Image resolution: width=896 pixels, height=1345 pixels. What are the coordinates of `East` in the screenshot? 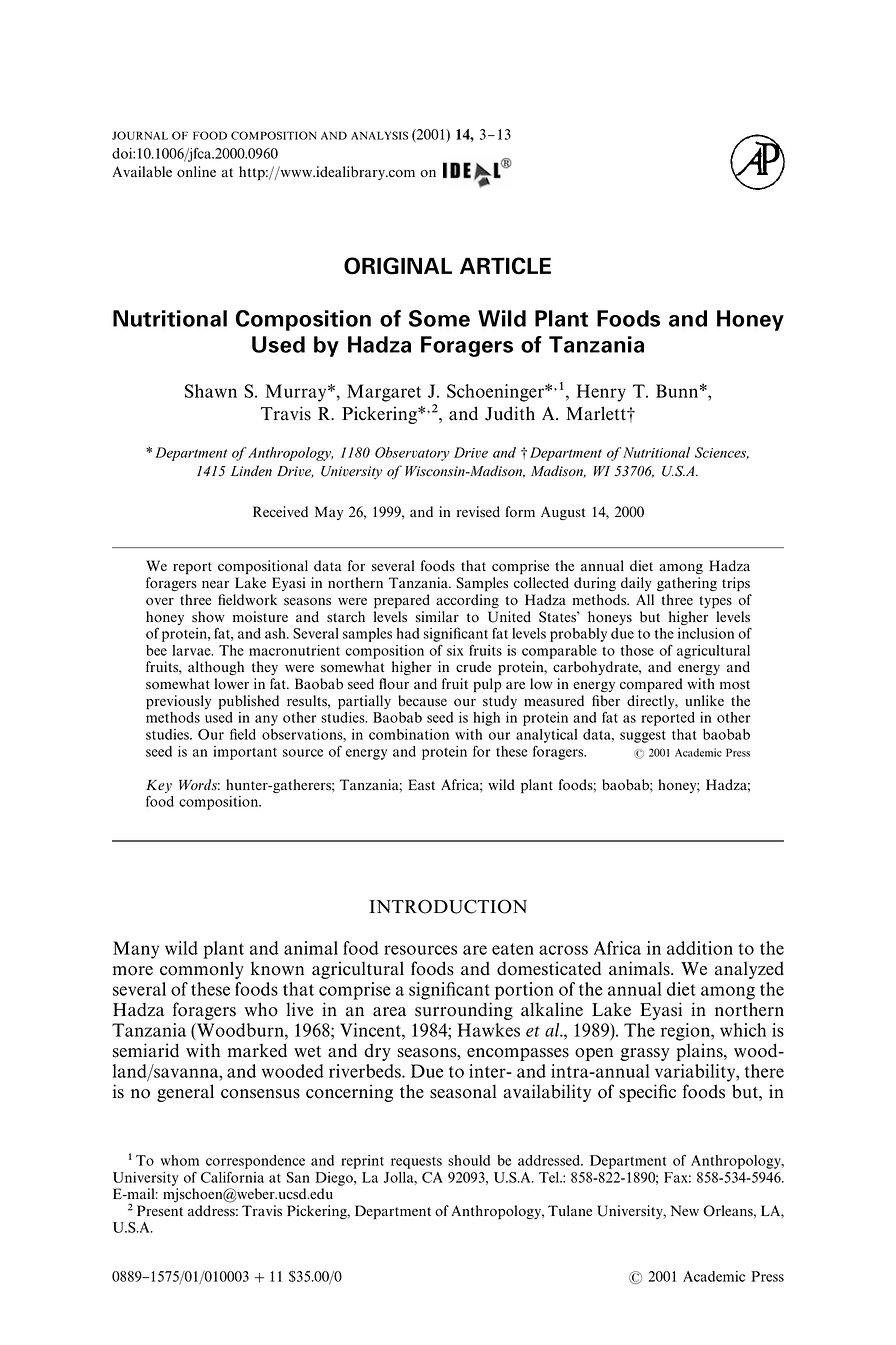 It's located at (421, 785).
